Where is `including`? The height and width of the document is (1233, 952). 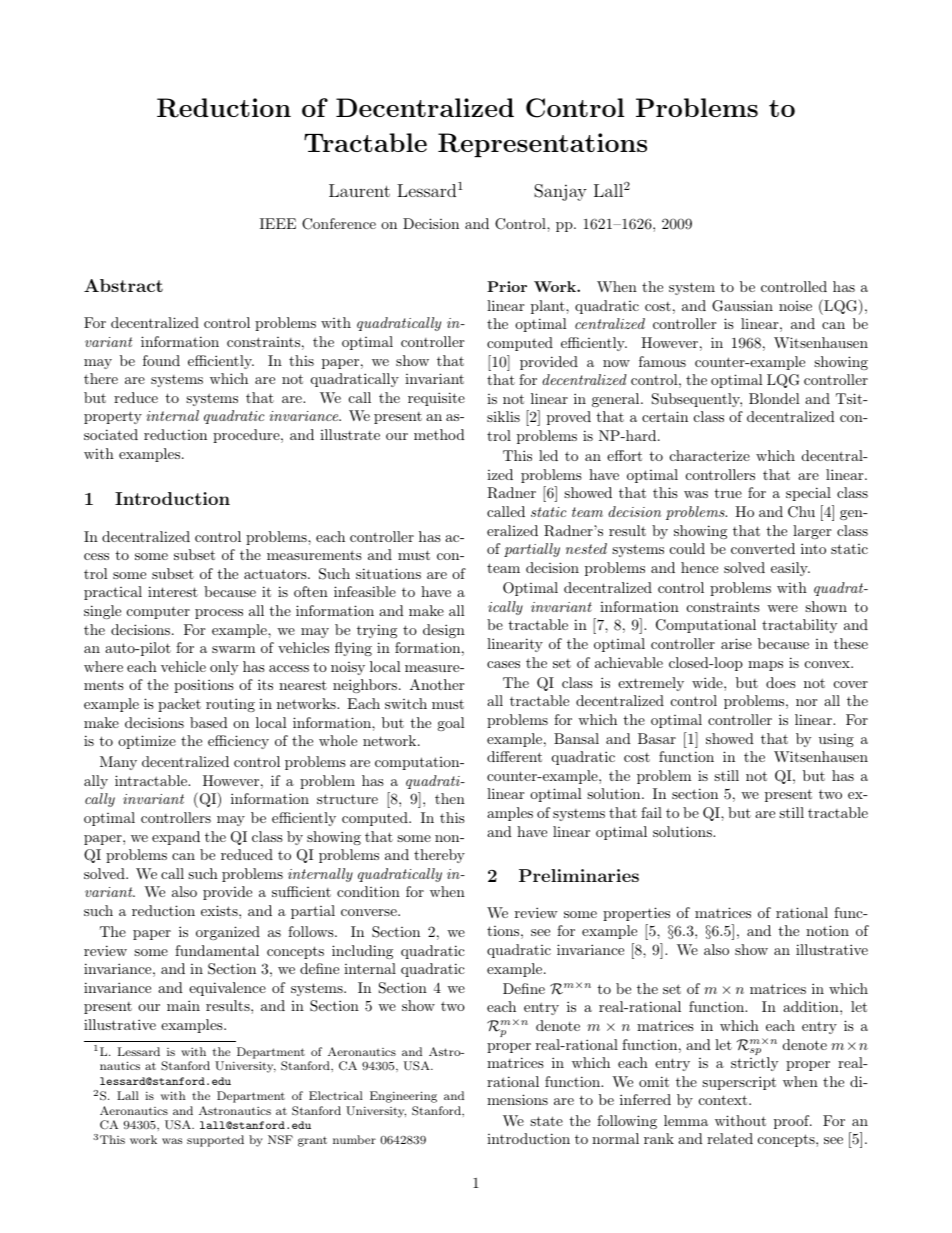
including is located at coordinates (362, 952).
